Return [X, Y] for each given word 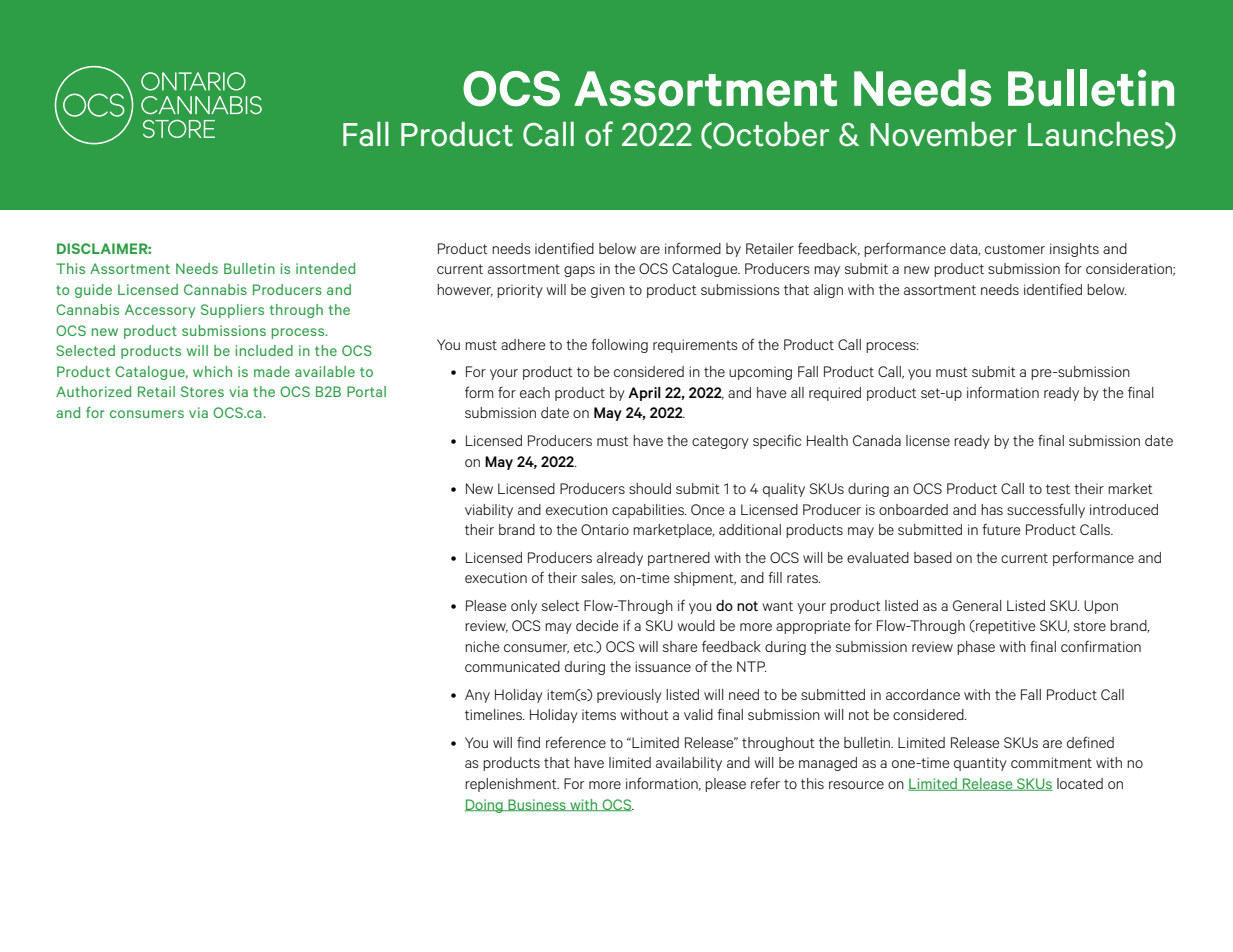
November [943, 134]
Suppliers [232, 311]
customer [1015, 249]
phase [976, 648]
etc [585, 647]
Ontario [605, 529]
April [644, 394]
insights [1074, 250]
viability [489, 511]
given [608, 291]
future [1001, 529]
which [212, 371]
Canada [877, 440]
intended [325, 268]
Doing [485, 806]
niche [482, 646]
